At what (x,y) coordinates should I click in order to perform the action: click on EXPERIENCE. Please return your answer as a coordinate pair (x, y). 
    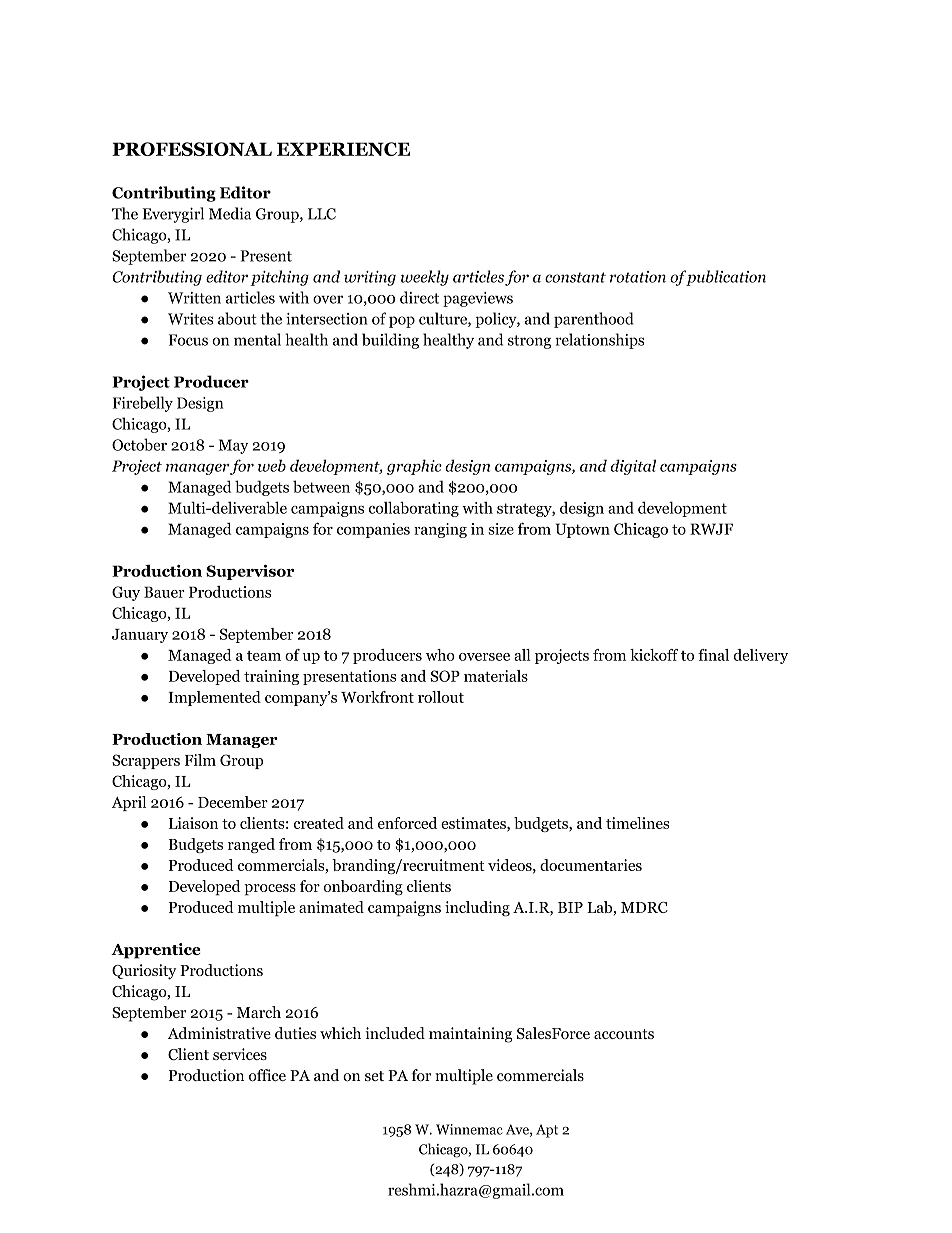
    Looking at the image, I should click on (343, 149).
